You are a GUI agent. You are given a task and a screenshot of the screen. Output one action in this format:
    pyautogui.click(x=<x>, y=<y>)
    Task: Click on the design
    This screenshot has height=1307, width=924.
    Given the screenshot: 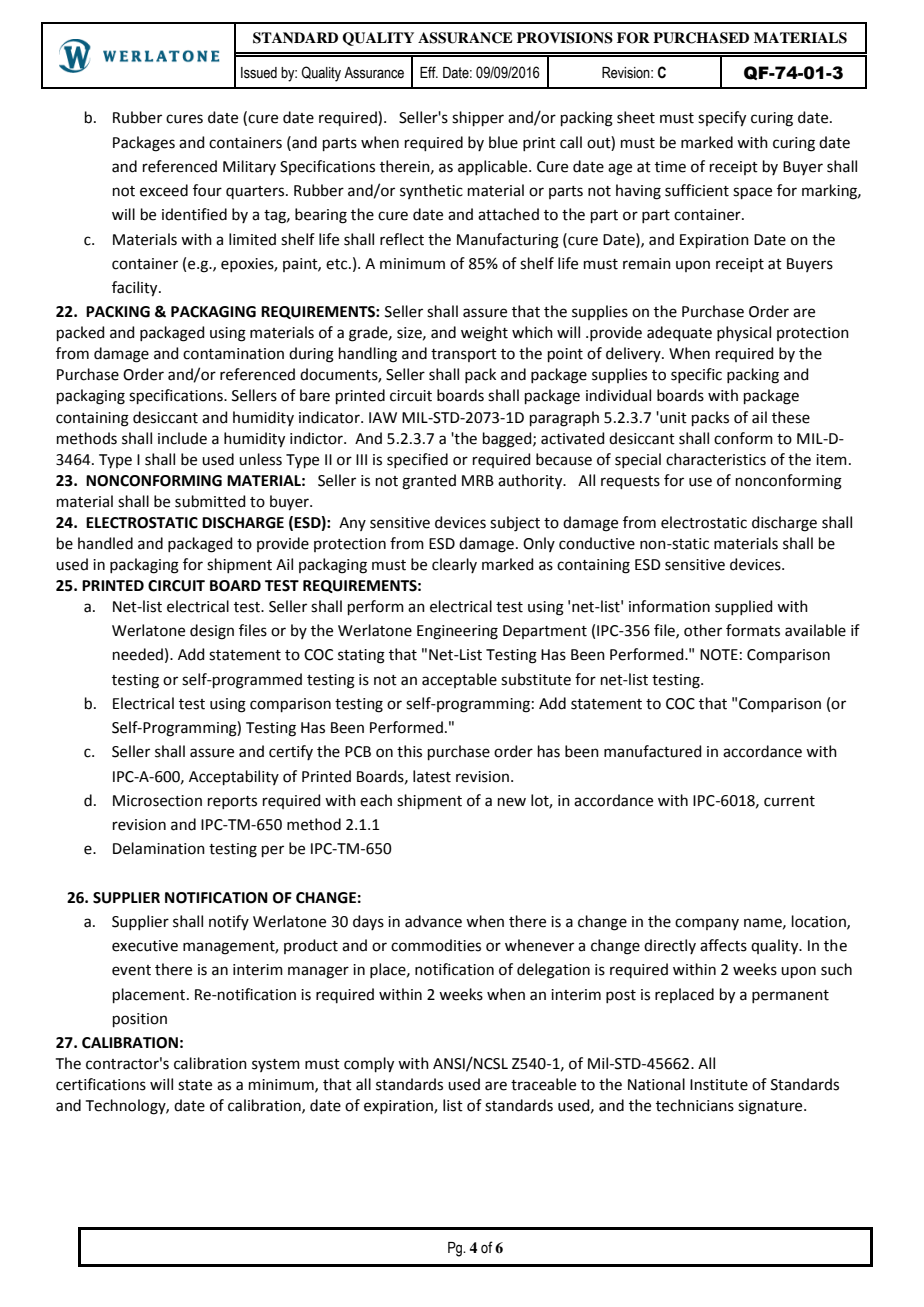 What is the action you would take?
    pyautogui.click(x=212, y=632)
